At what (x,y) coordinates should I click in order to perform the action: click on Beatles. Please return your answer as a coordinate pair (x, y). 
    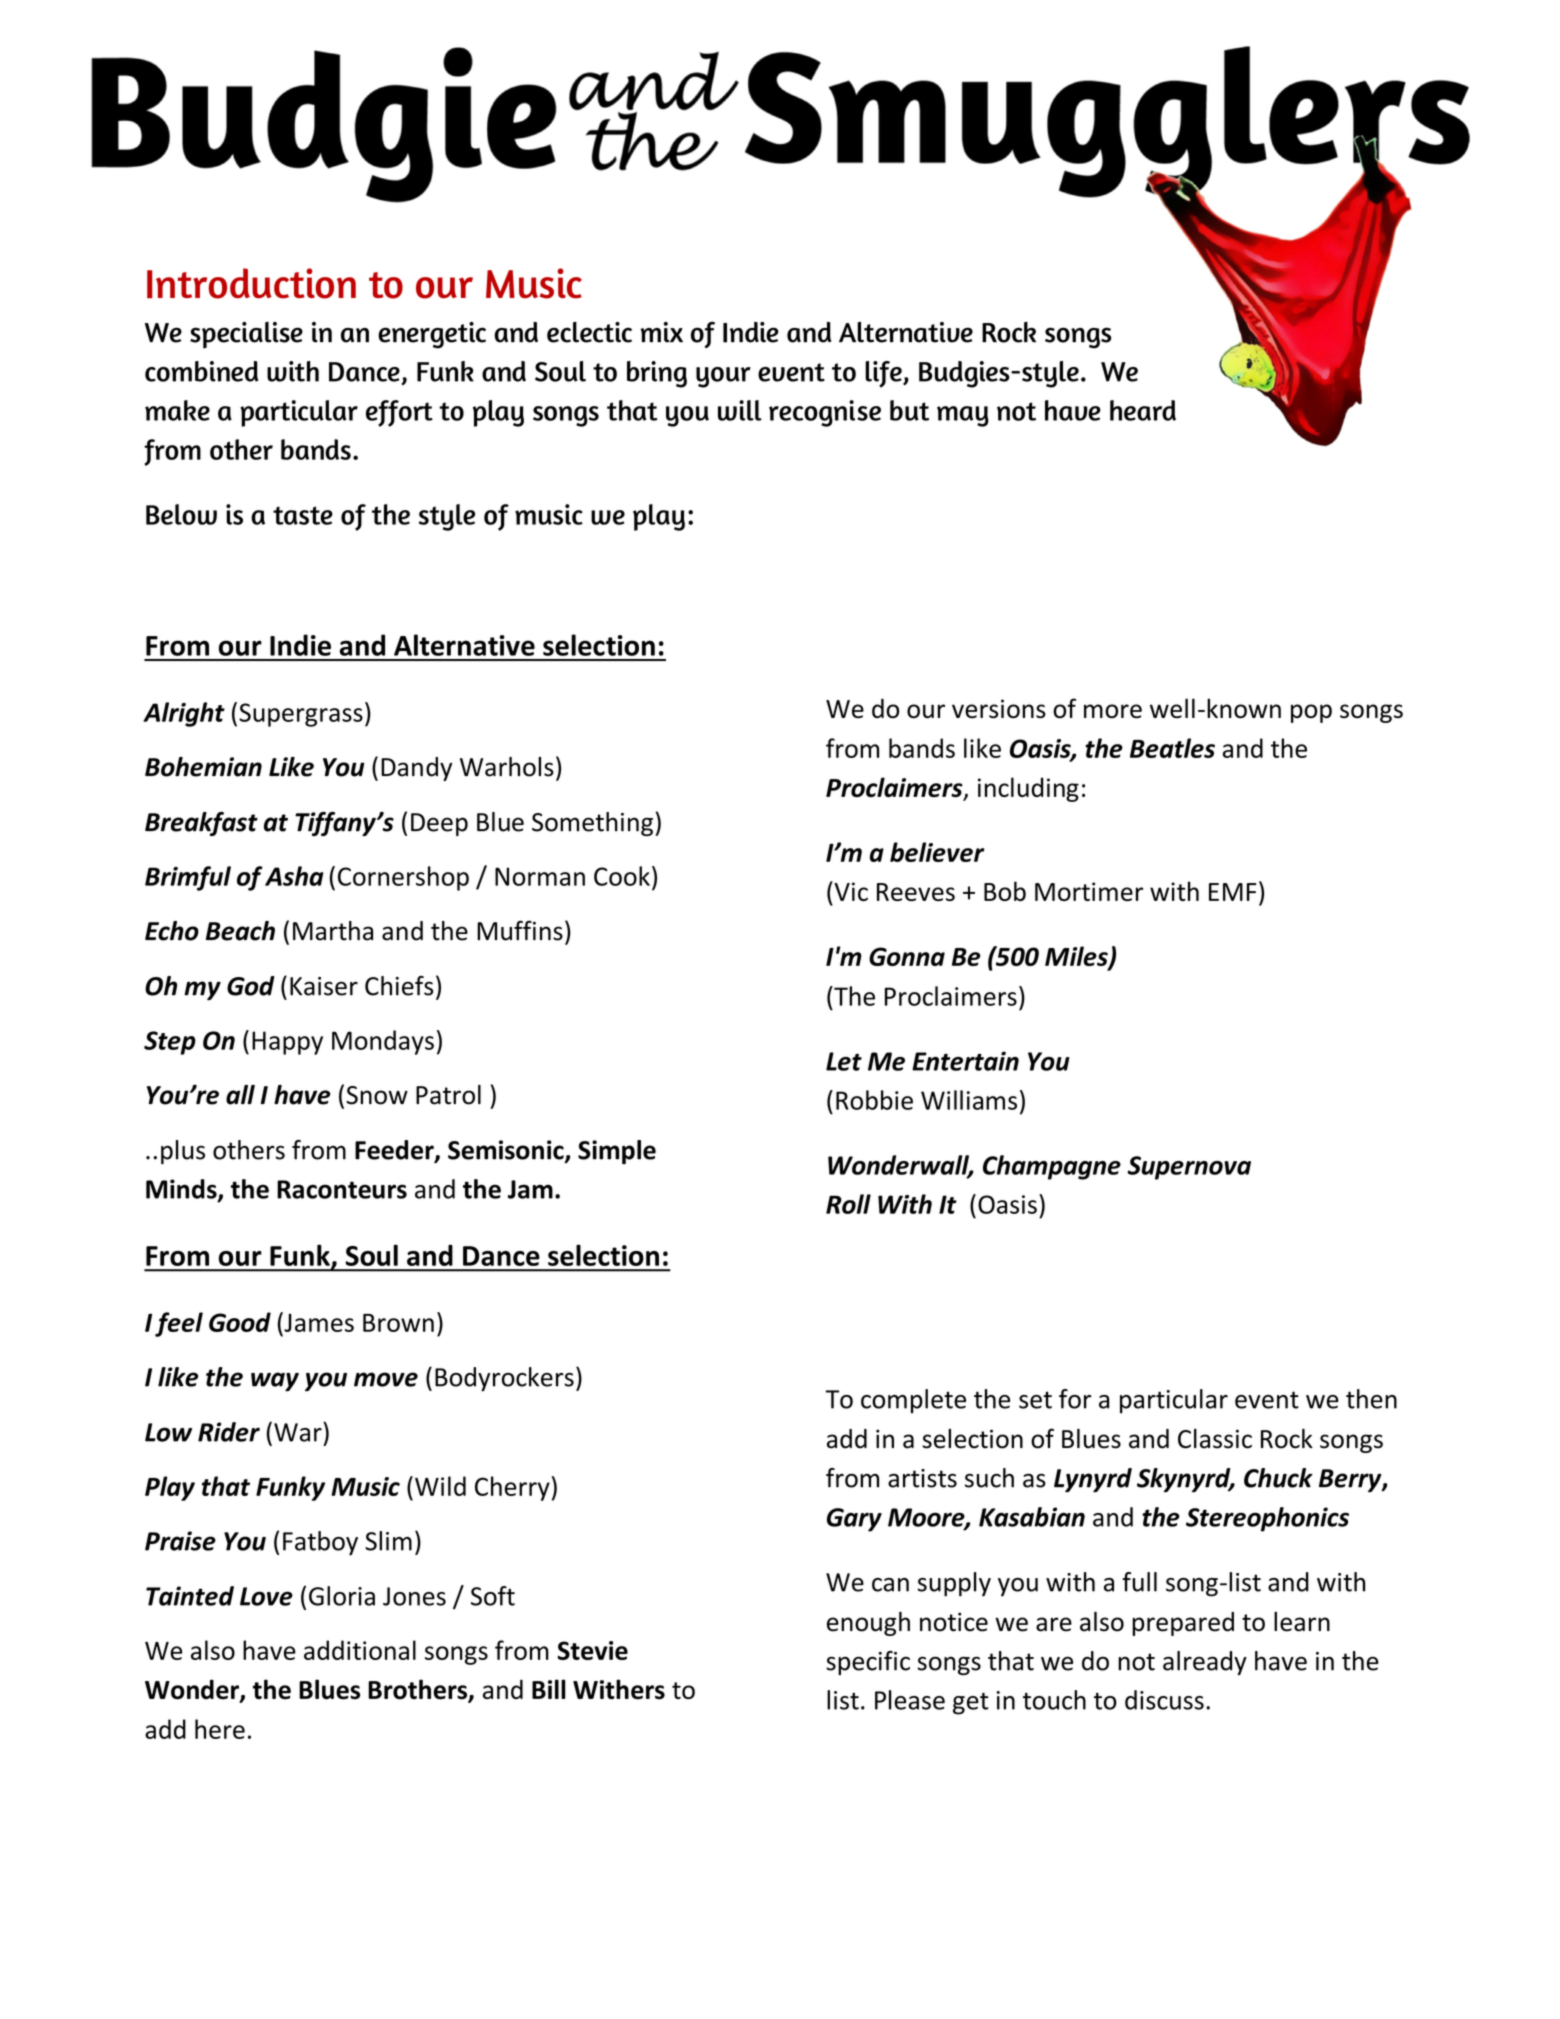
    Looking at the image, I should click on (1172, 748).
